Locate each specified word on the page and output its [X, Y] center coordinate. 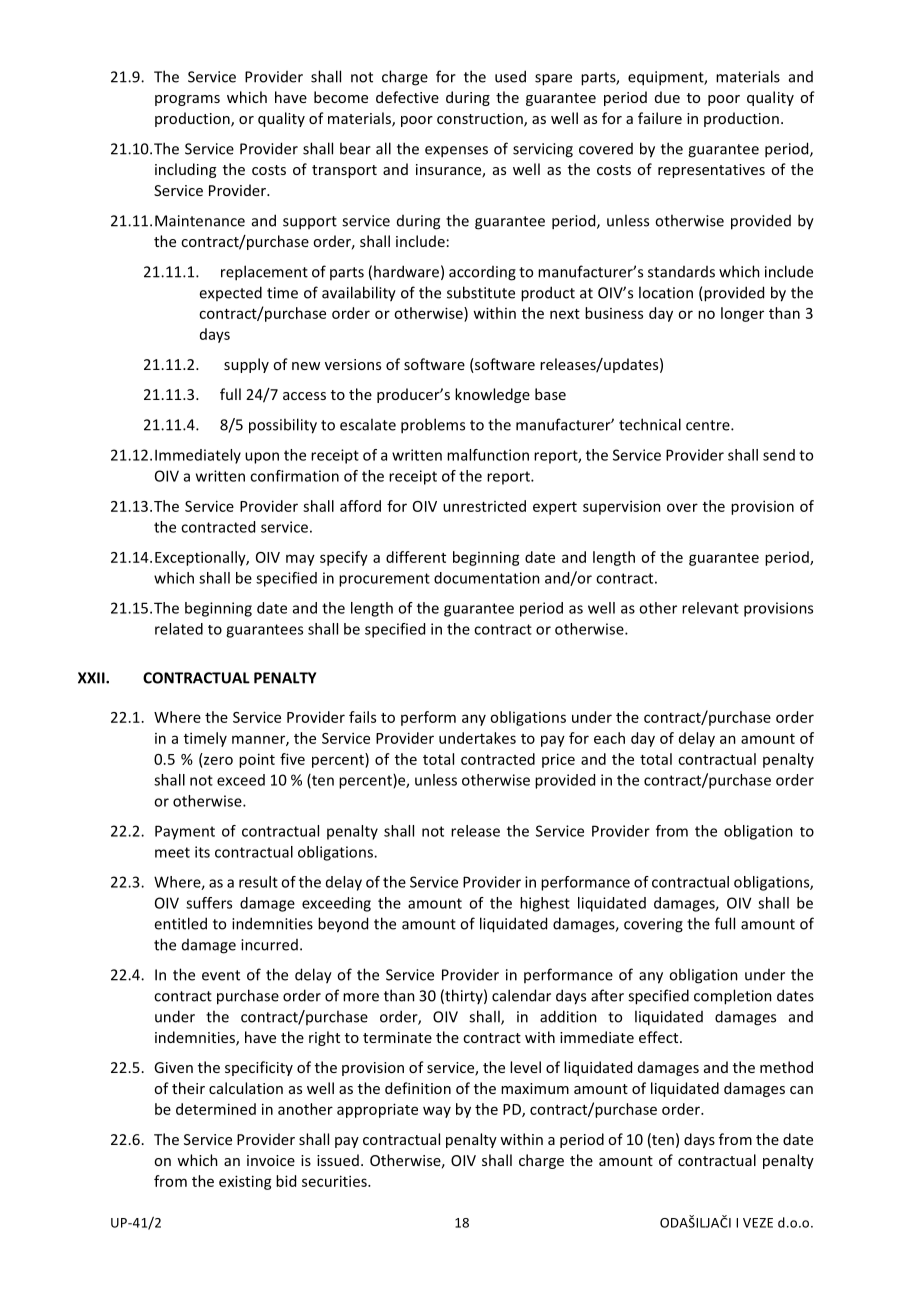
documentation [487, 578]
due [667, 97]
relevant [710, 608]
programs [187, 100]
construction [481, 120]
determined [216, 1109]
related [179, 629]
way [437, 1112]
